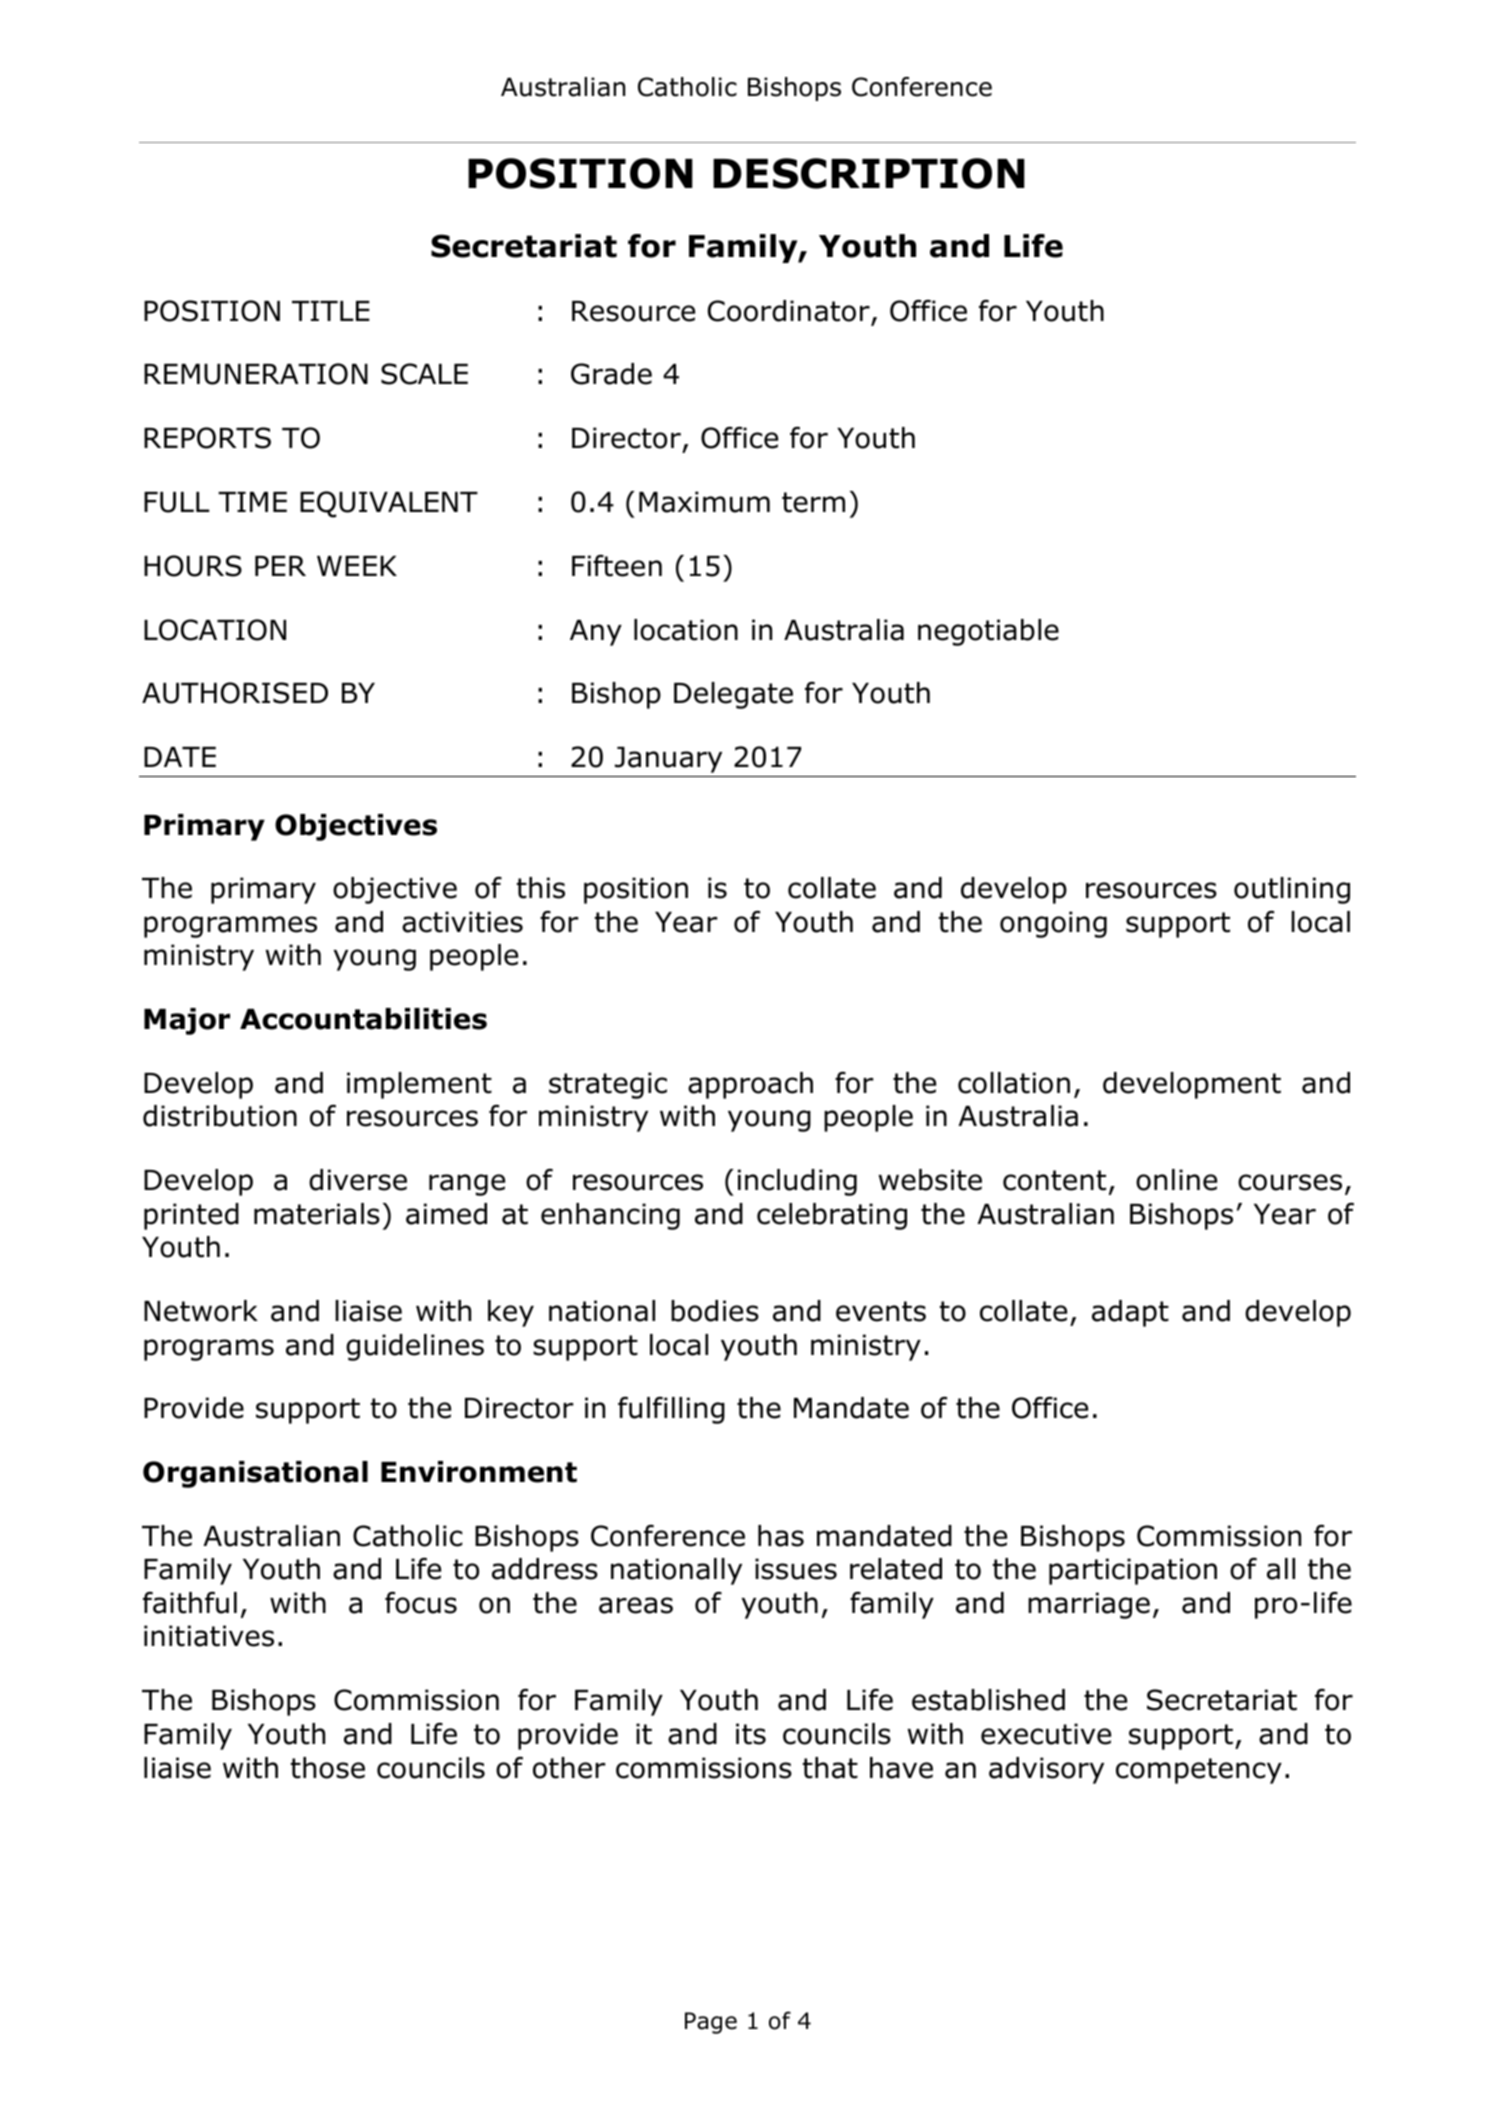  What do you see at coordinates (789, 311) in the document?
I see `Coordinator` at bounding box center [789, 311].
